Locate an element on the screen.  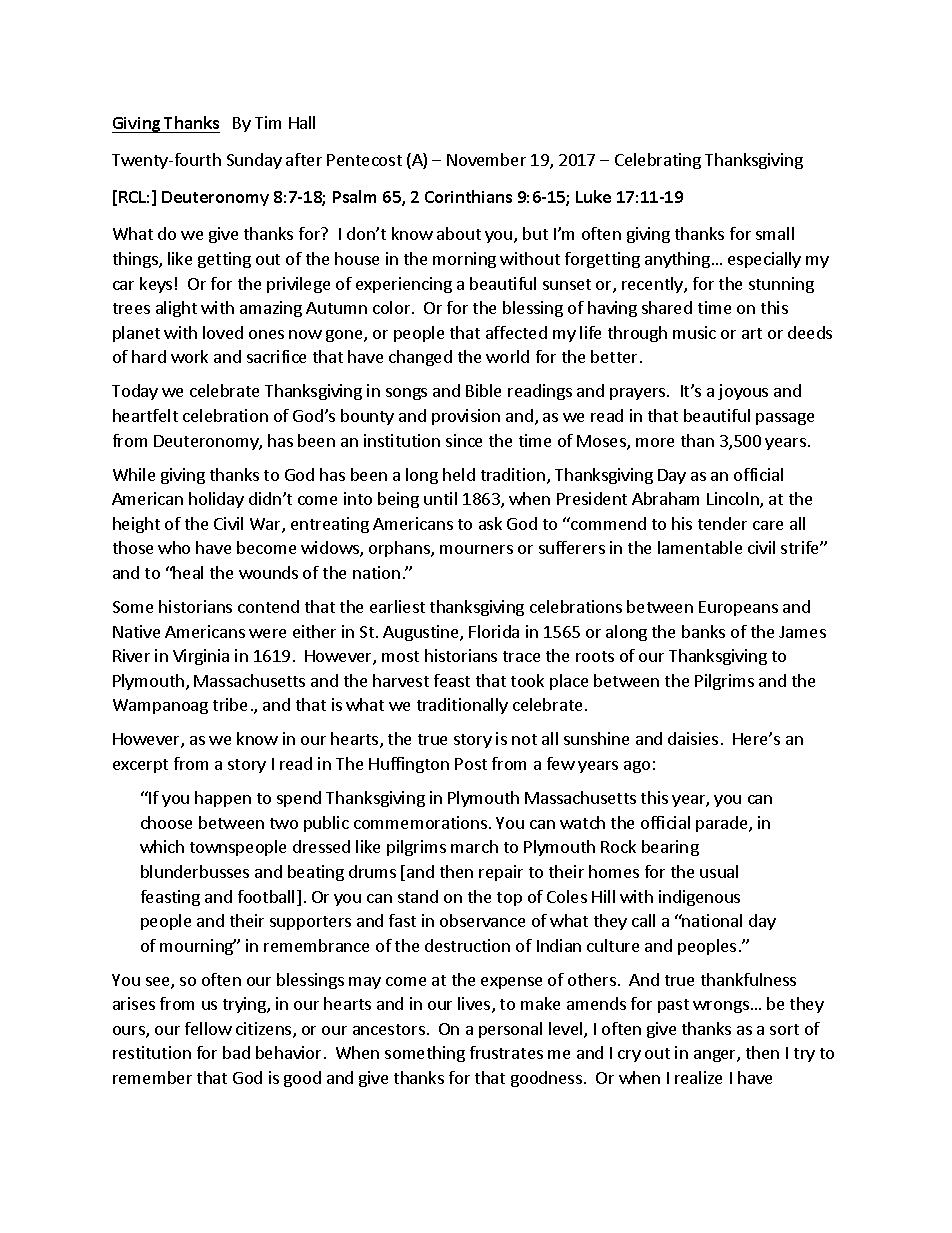
frustrates is located at coordinates (506, 1052).
